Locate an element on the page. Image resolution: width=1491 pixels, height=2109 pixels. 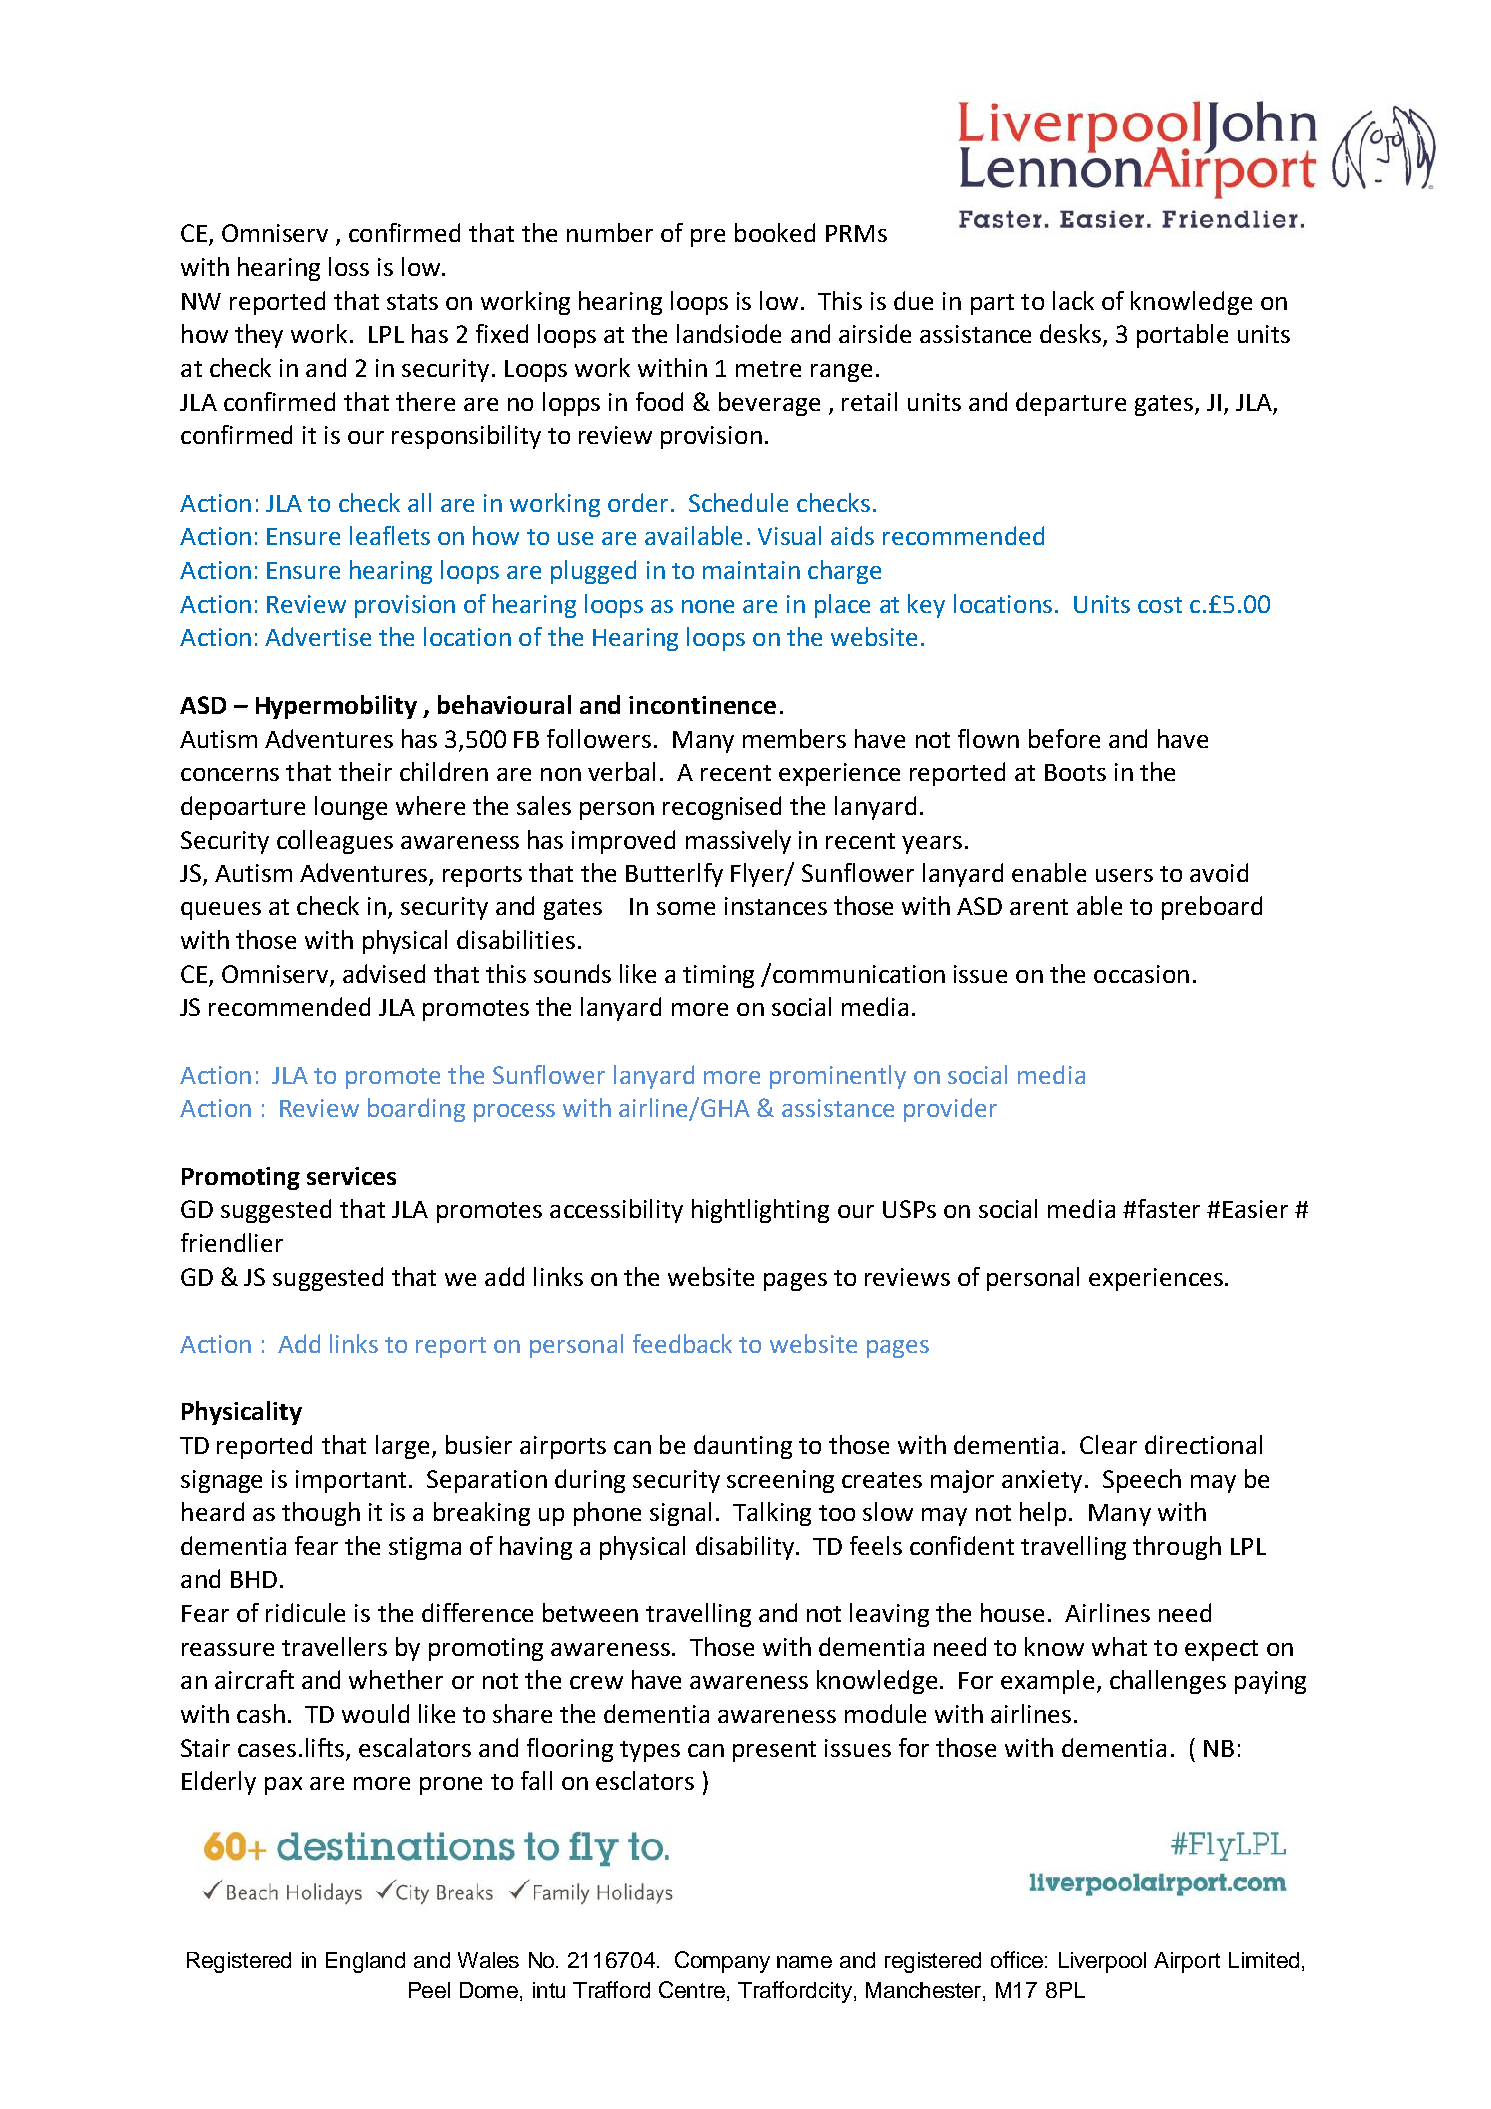
massively is located at coordinates (738, 842).
